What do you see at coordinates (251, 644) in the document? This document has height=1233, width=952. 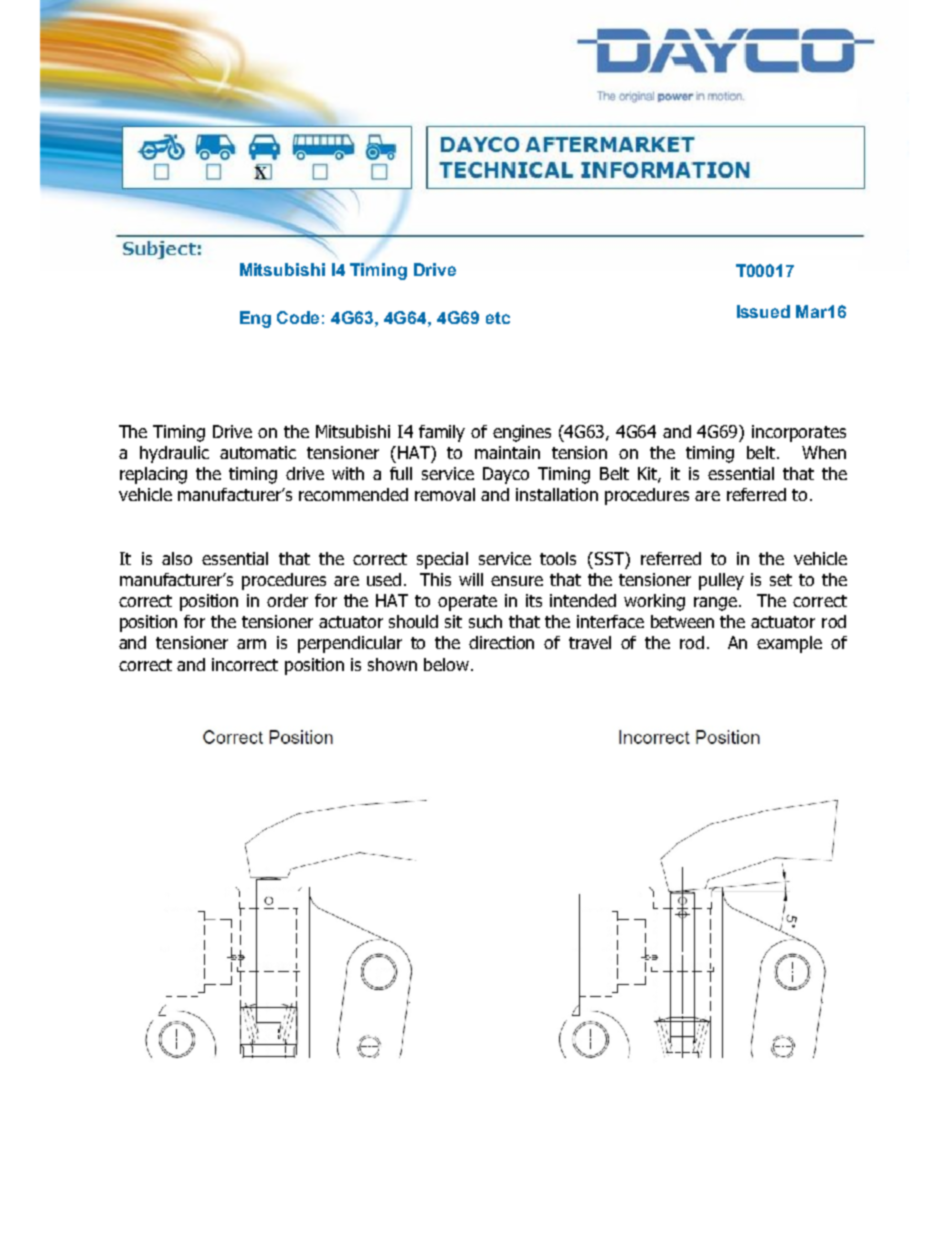 I see `arm` at bounding box center [251, 644].
